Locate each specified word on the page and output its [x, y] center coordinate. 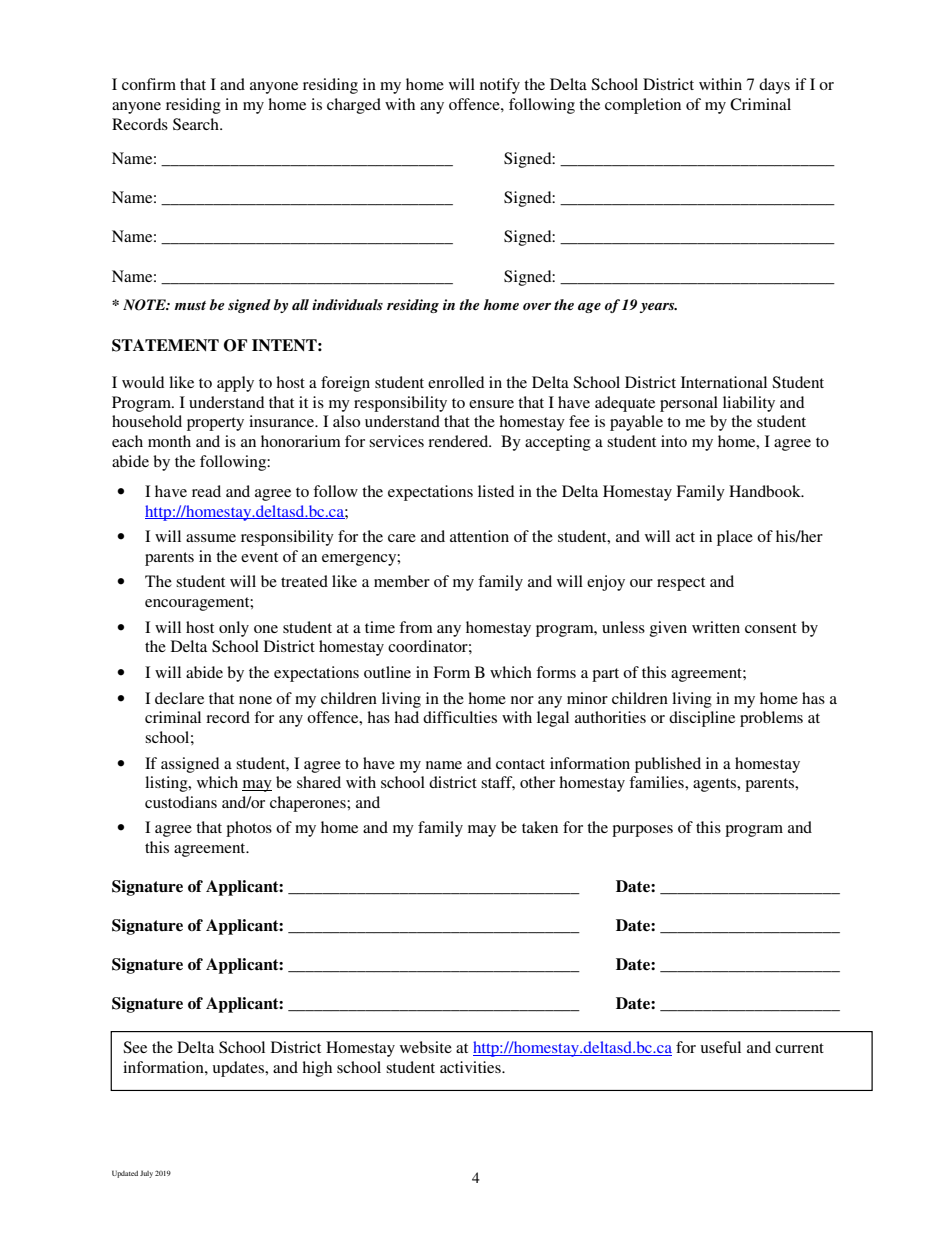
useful [721, 1047]
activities [471, 1067]
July [146, 1174]
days [774, 86]
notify [500, 86]
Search [197, 124]
